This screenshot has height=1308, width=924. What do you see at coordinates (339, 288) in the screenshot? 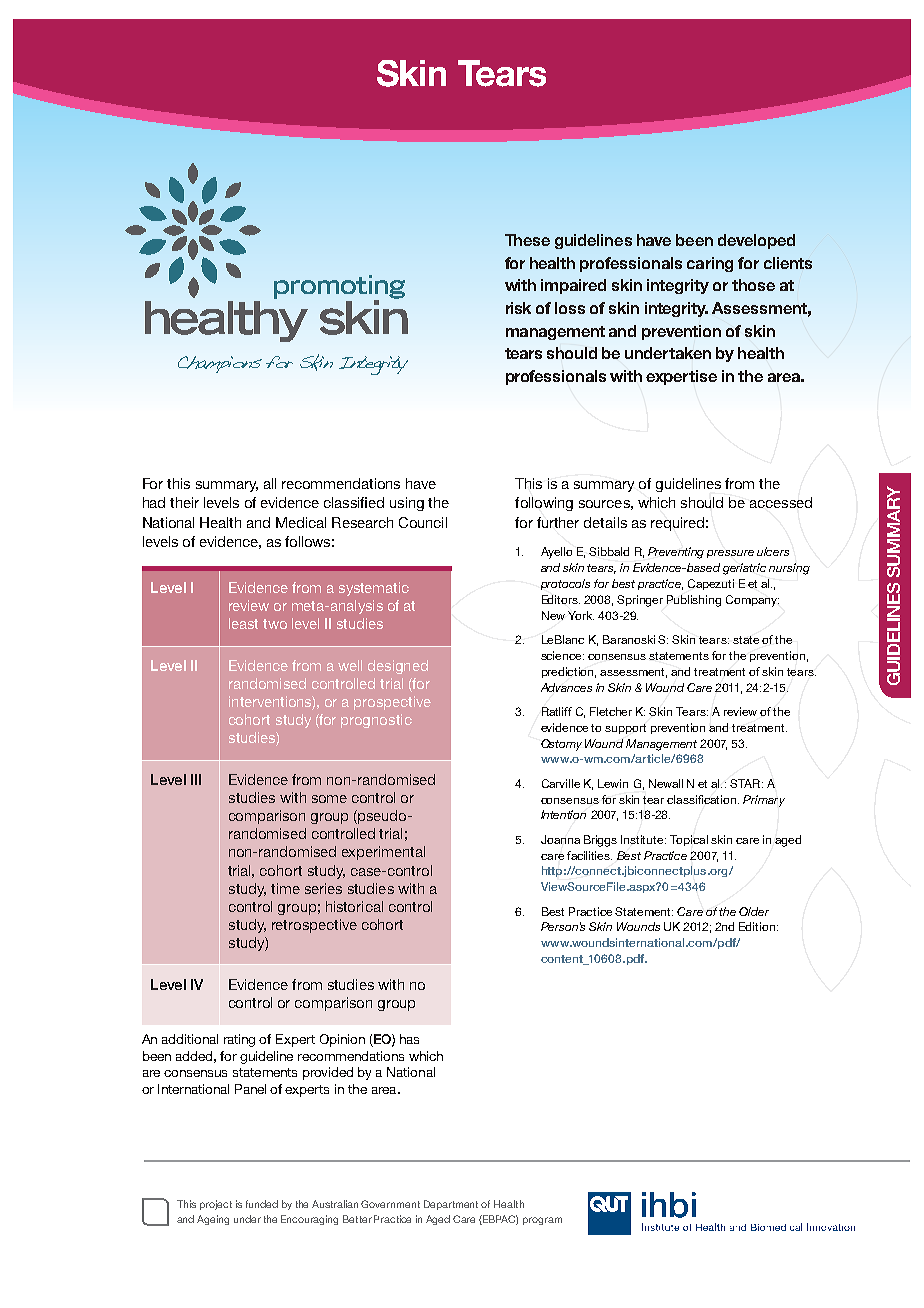
I see `promoting` at bounding box center [339, 288].
